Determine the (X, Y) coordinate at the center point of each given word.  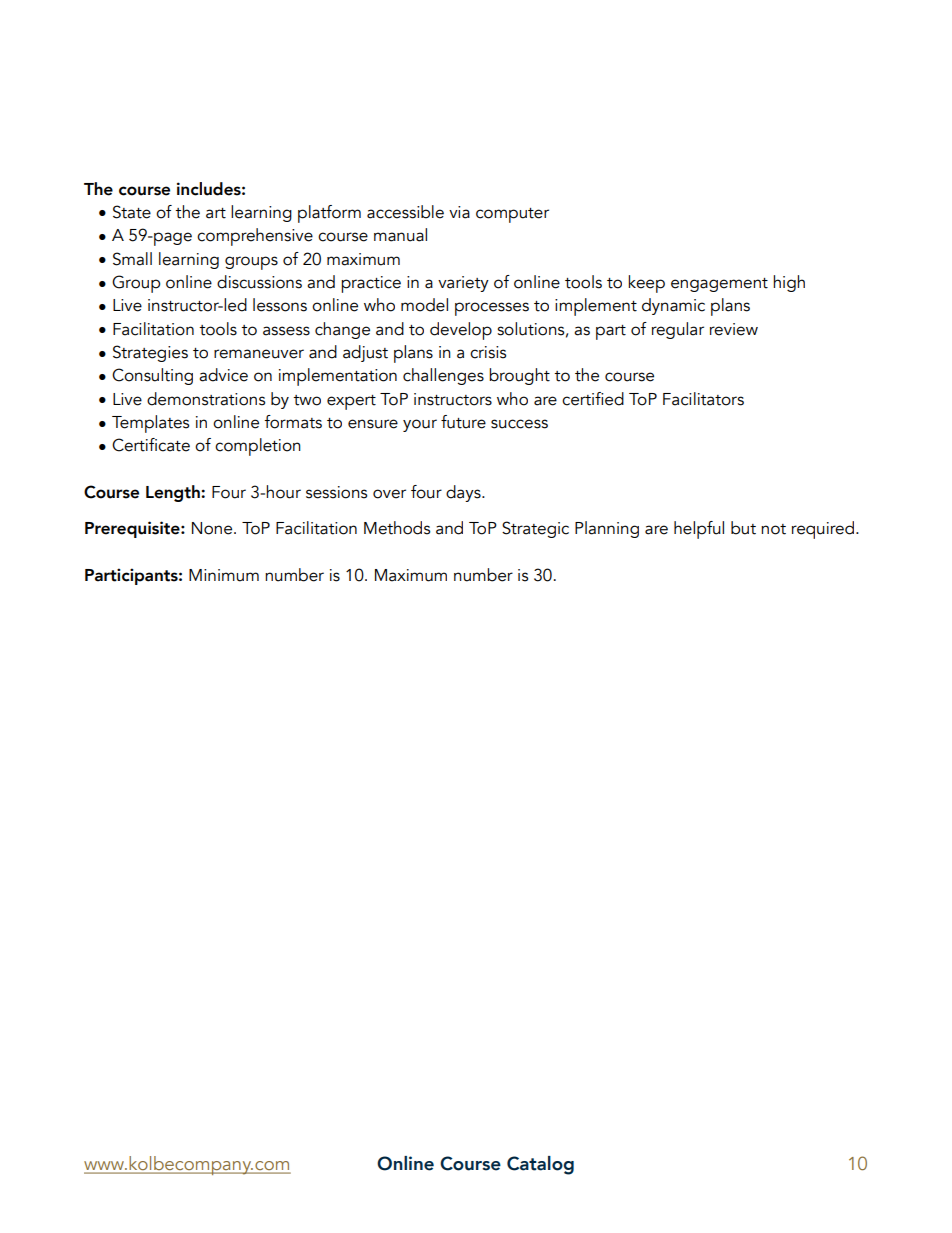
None (213, 528)
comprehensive (255, 237)
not (773, 529)
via (459, 212)
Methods (397, 528)
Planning (607, 529)
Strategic (535, 529)
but (743, 528)
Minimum (224, 575)
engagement (719, 285)
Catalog (540, 1165)
